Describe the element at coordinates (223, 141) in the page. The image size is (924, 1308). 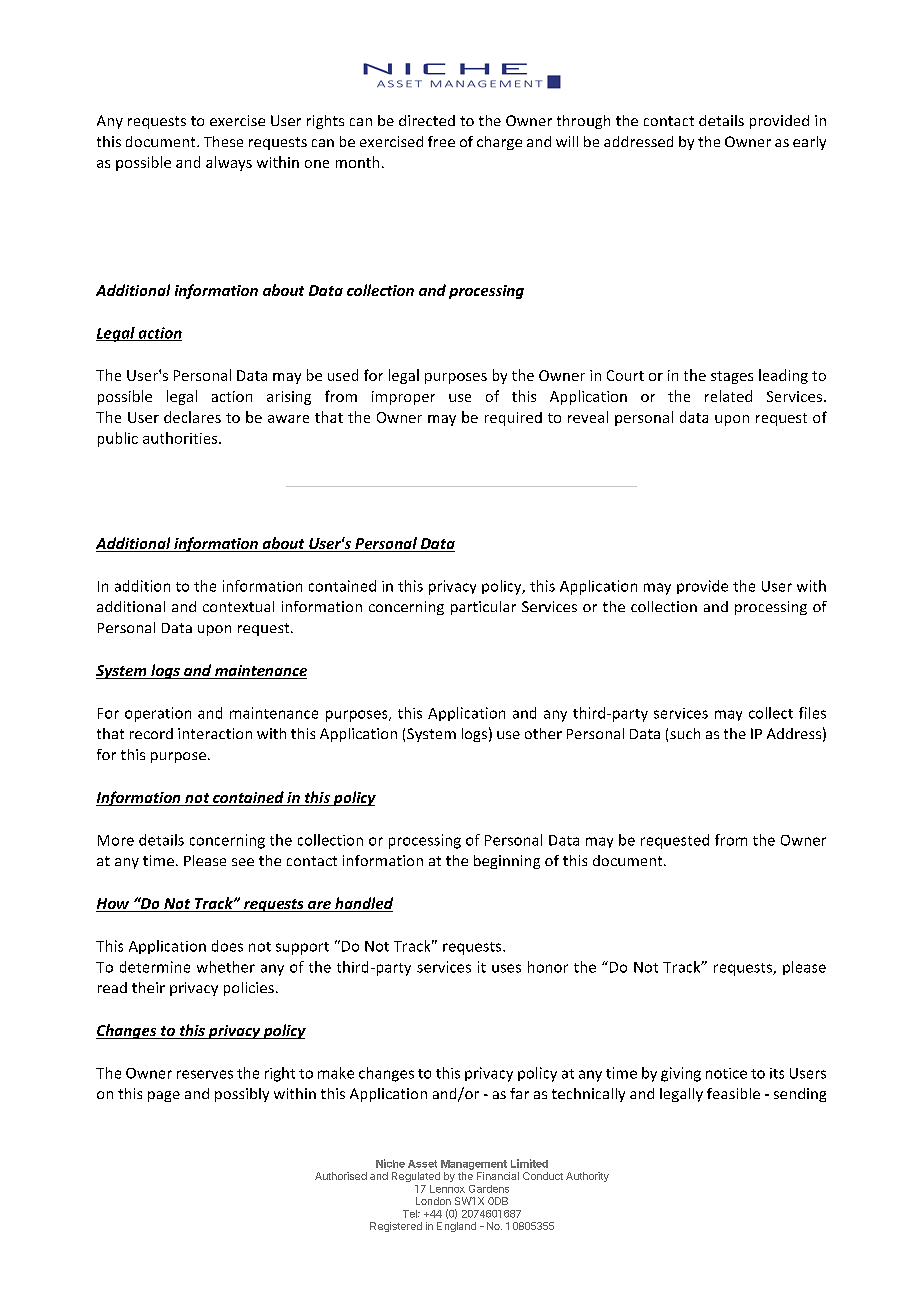
I see `These` at that location.
